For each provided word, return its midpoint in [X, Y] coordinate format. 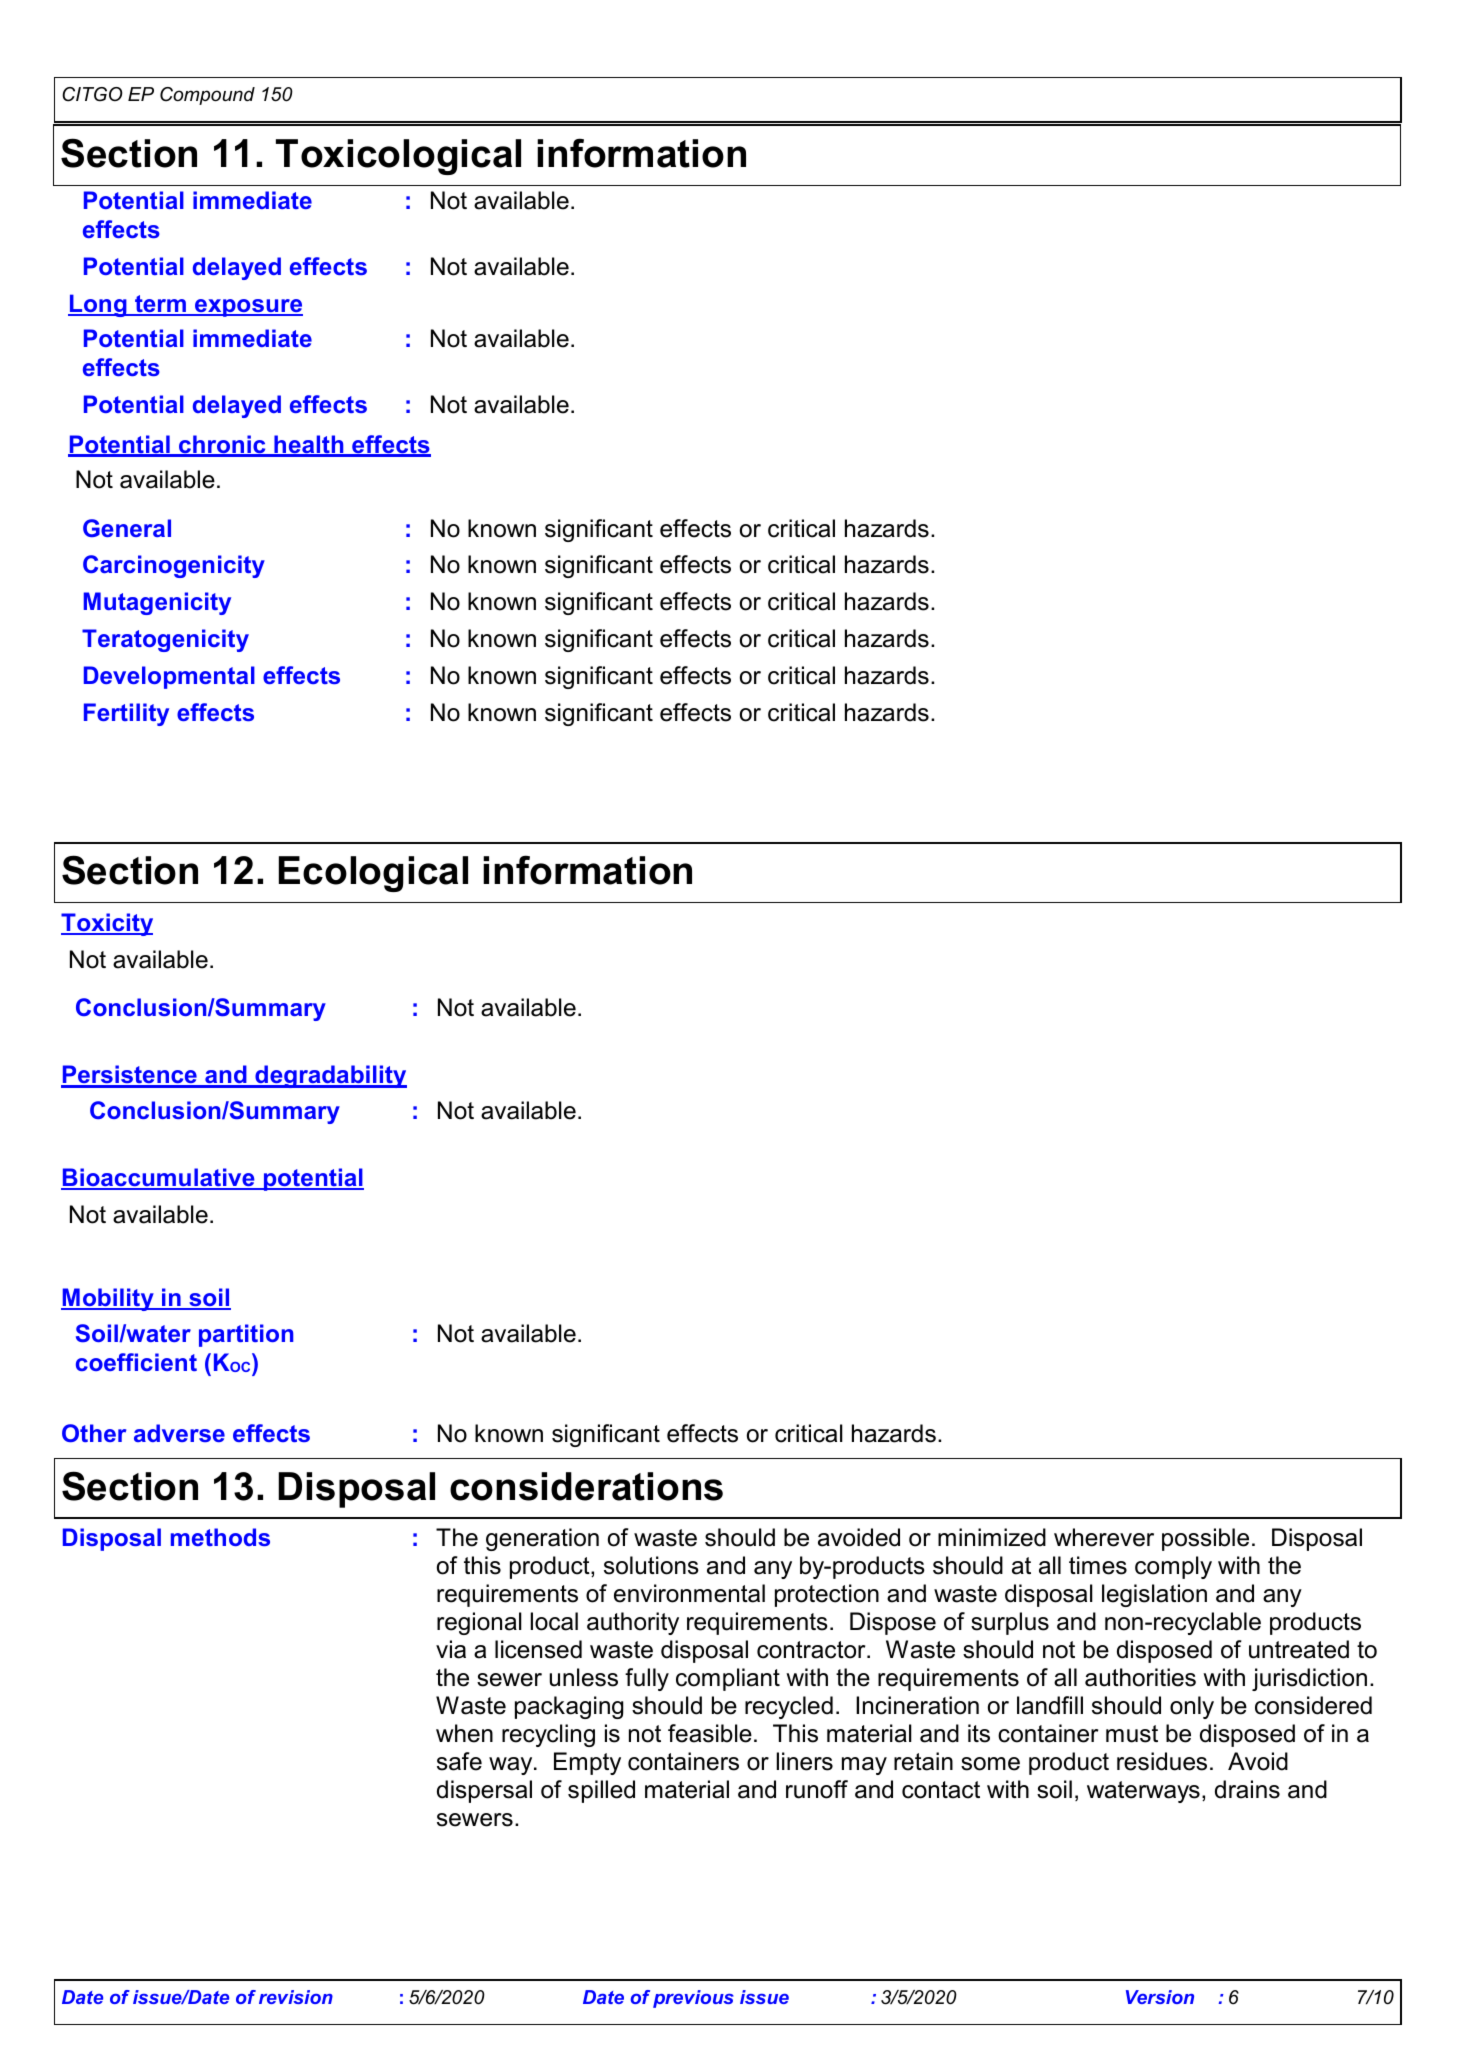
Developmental [169, 677]
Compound [207, 96]
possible [1205, 1539]
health [309, 445]
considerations [586, 1486]
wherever [1104, 1537]
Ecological [373, 874]
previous [693, 1999]
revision [296, 1997]
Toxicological [398, 157]
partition [246, 1335]
